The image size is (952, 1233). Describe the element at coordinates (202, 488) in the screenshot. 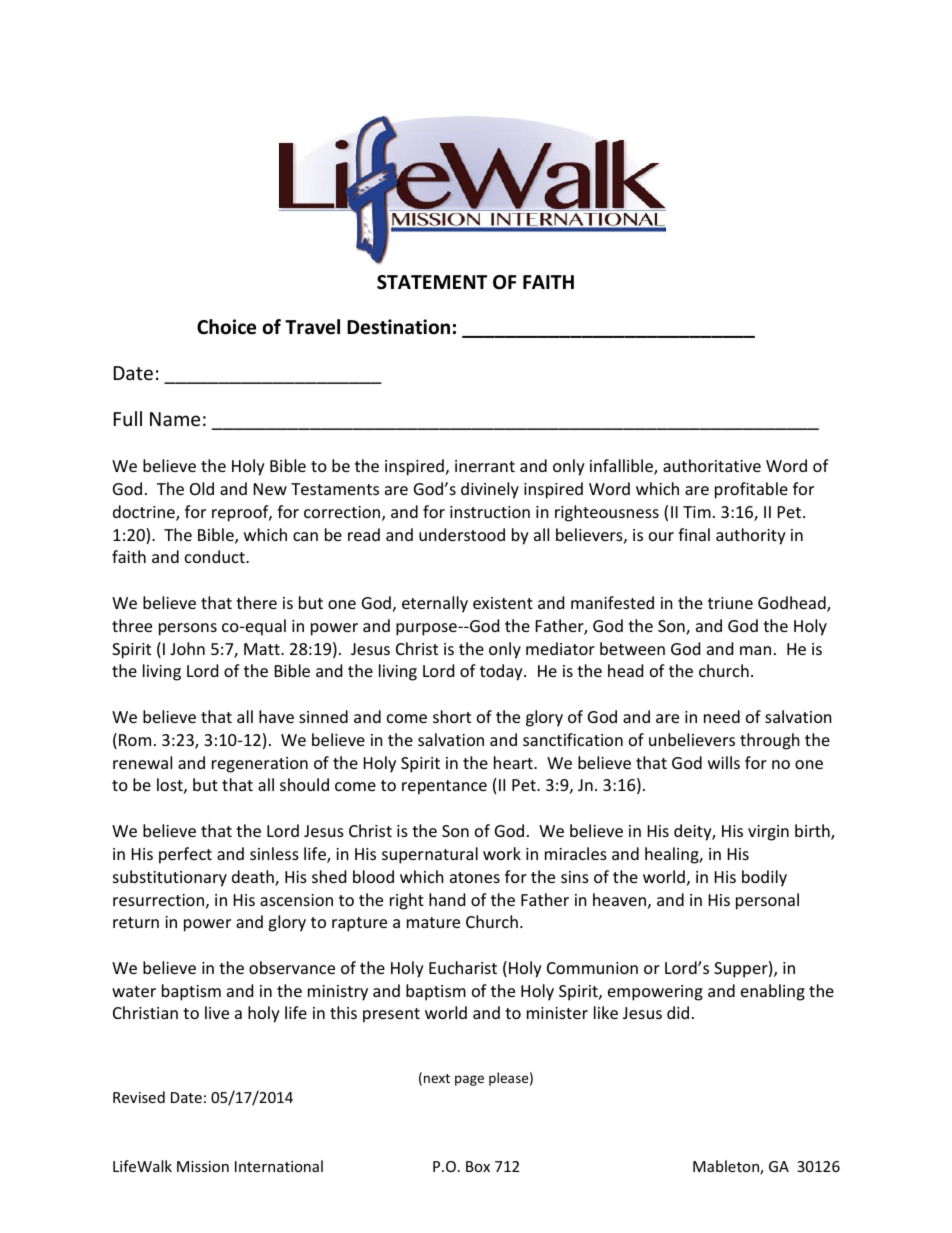

I see `Old` at that location.
